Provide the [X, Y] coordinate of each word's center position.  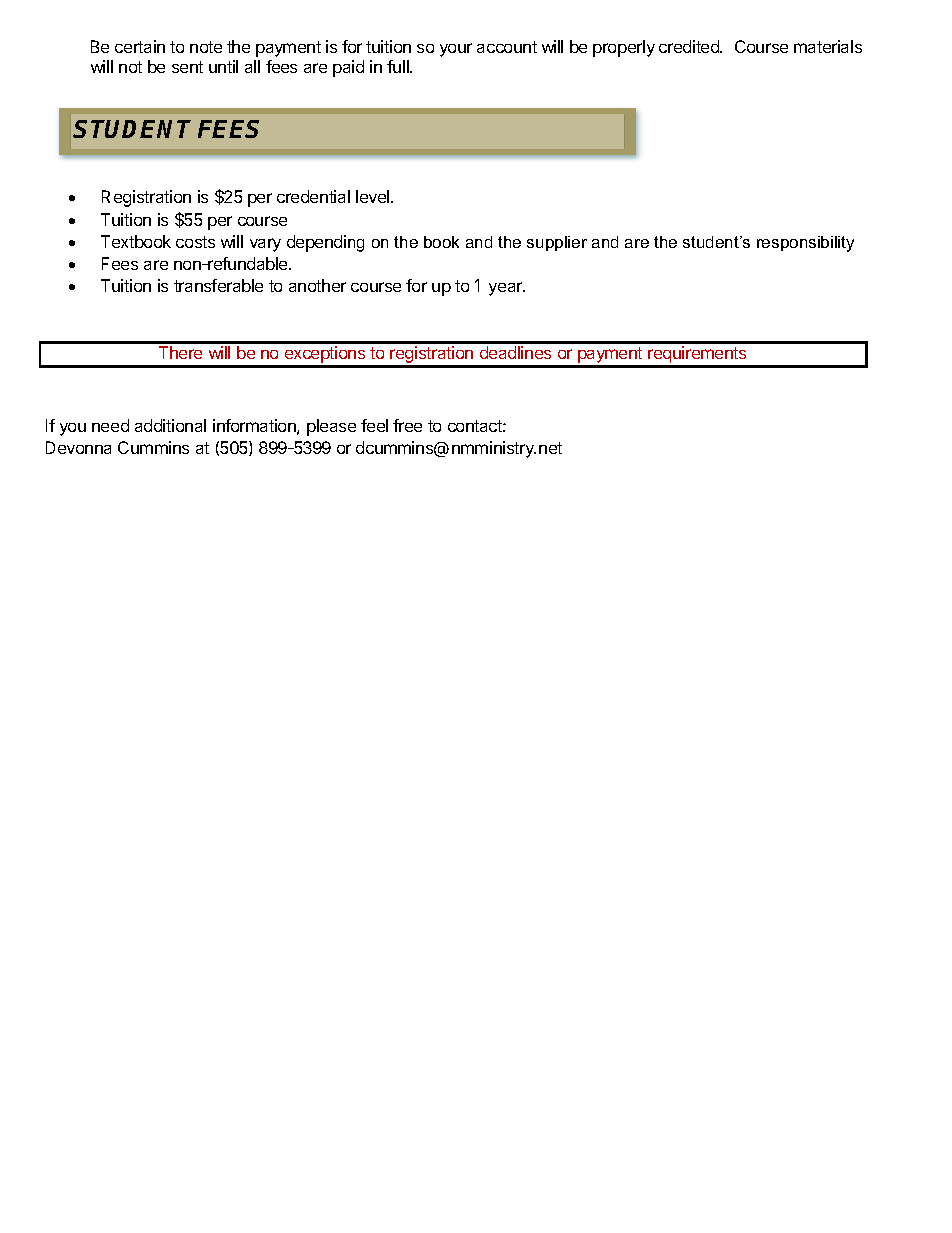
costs [195, 242]
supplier [557, 243]
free [407, 425]
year [507, 289]
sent [187, 67]
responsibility [805, 244]
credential [313, 196]
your [456, 50]
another [317, 285]
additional [170, 425]
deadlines [515, 352]
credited [690, 46]
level [374, 196]
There [180, 352]
